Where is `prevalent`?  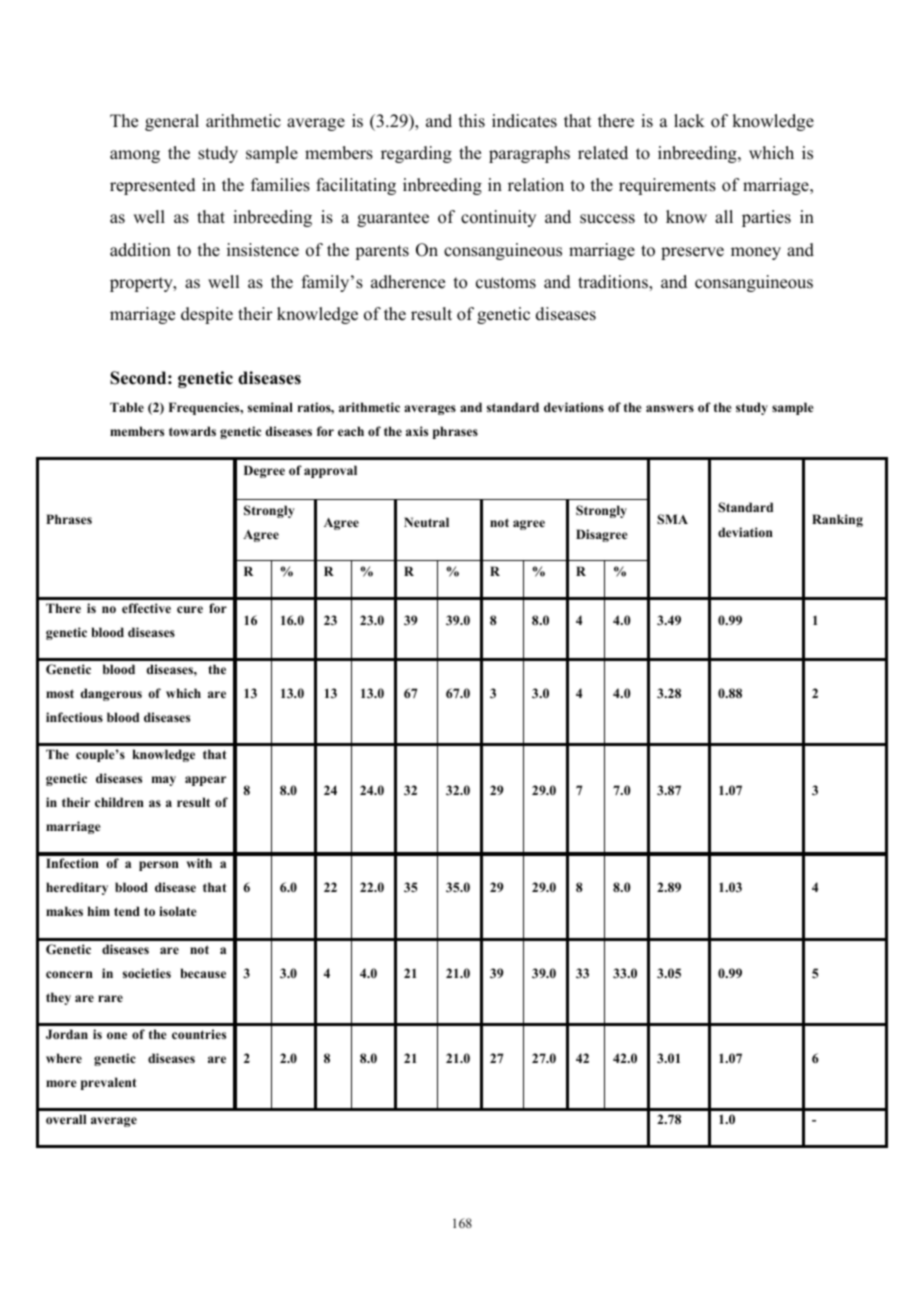
prevalent is located at coordinates (109, 1083).
